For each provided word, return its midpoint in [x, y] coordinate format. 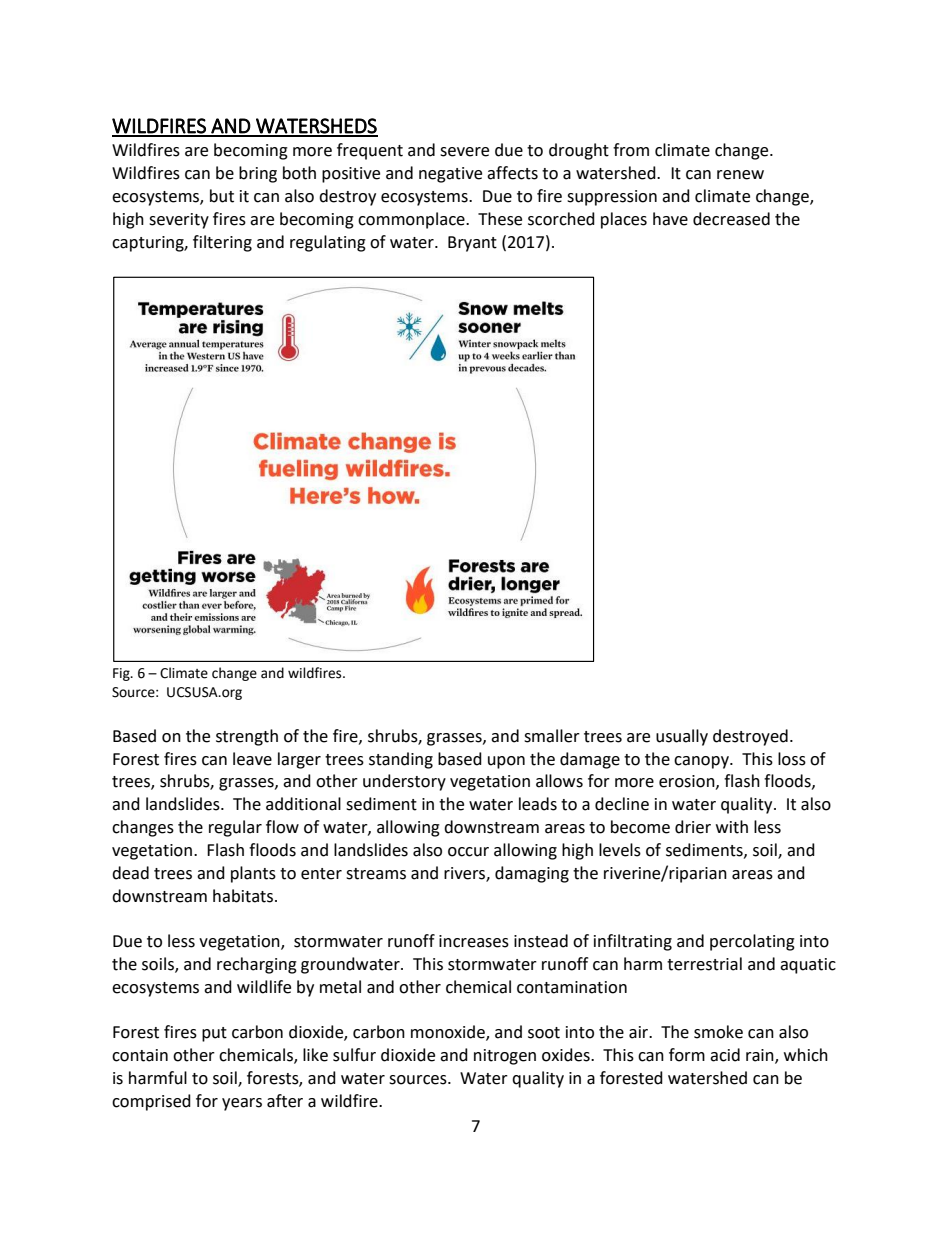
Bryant [472, 244]
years [242, 1104]
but [222, 196]
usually [682, 737]
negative [450, 175]
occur [468, 852]
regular [235, 828]
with [732, 827]
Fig [122, 674]
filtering [222, 243]
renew [740, 175]
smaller [552, 736]
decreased [731, 219]
